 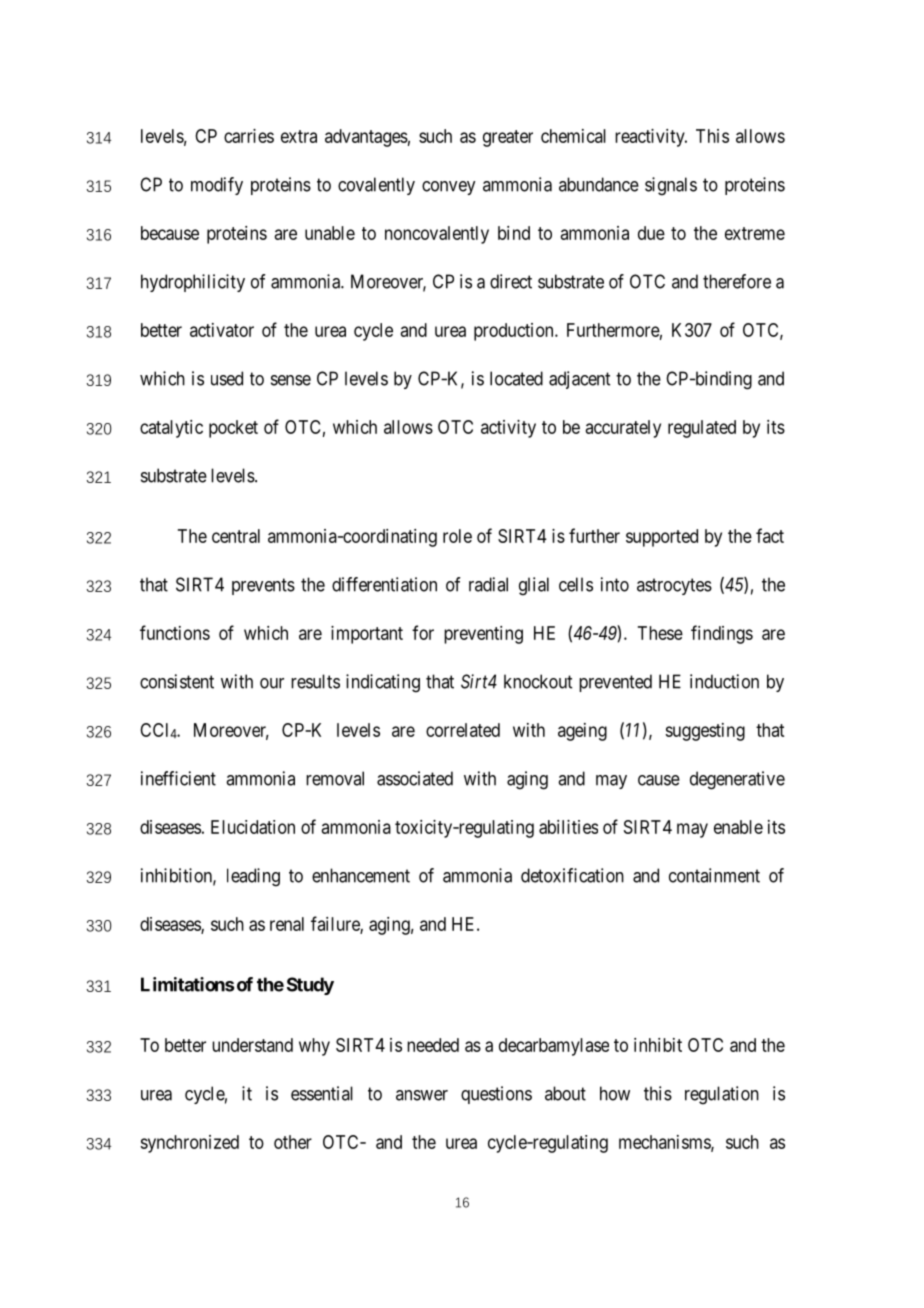 I want to click on signals, so click(x=671, y=186).
